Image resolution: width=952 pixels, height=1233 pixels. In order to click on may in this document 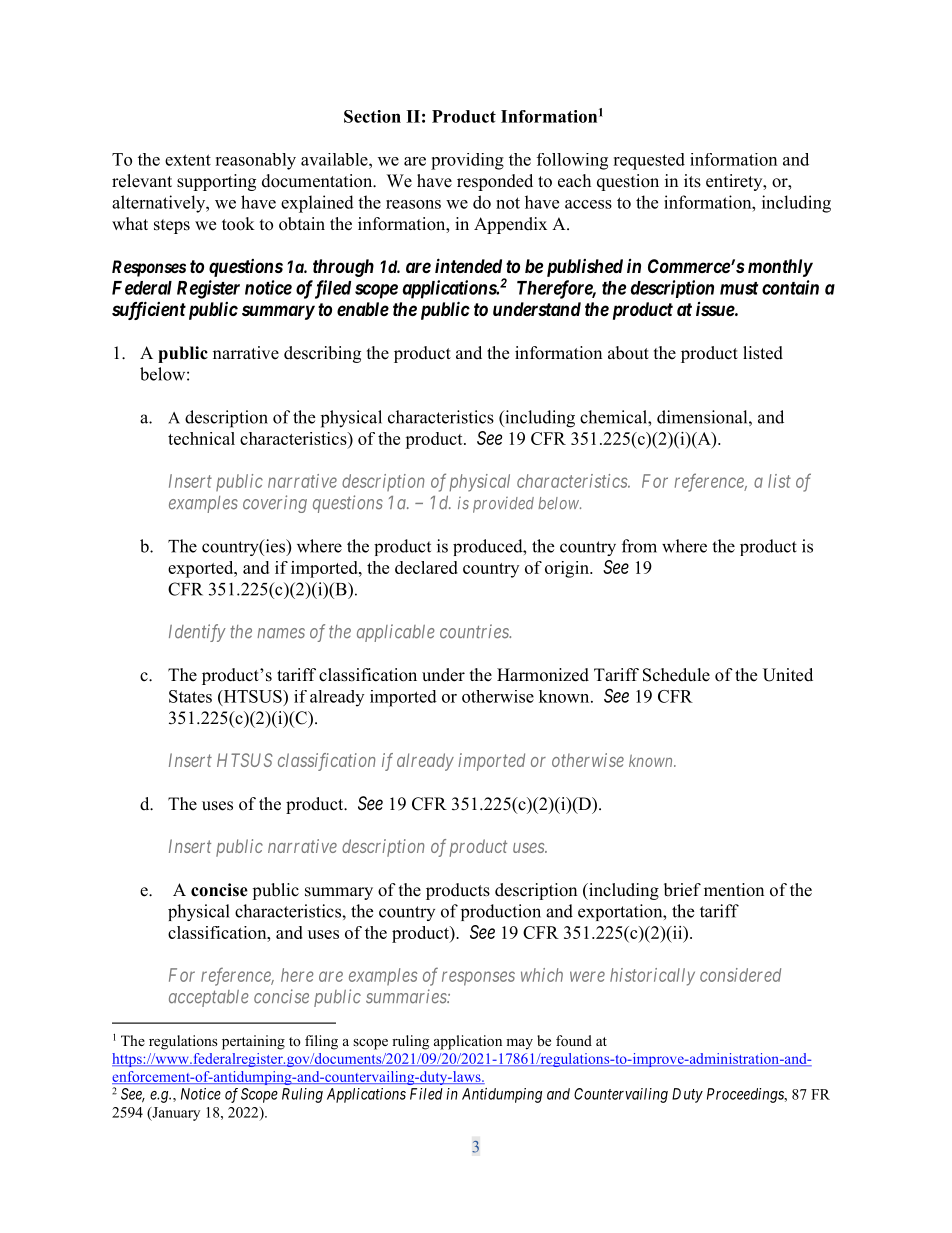, I will do `click(519, 1044)`.
